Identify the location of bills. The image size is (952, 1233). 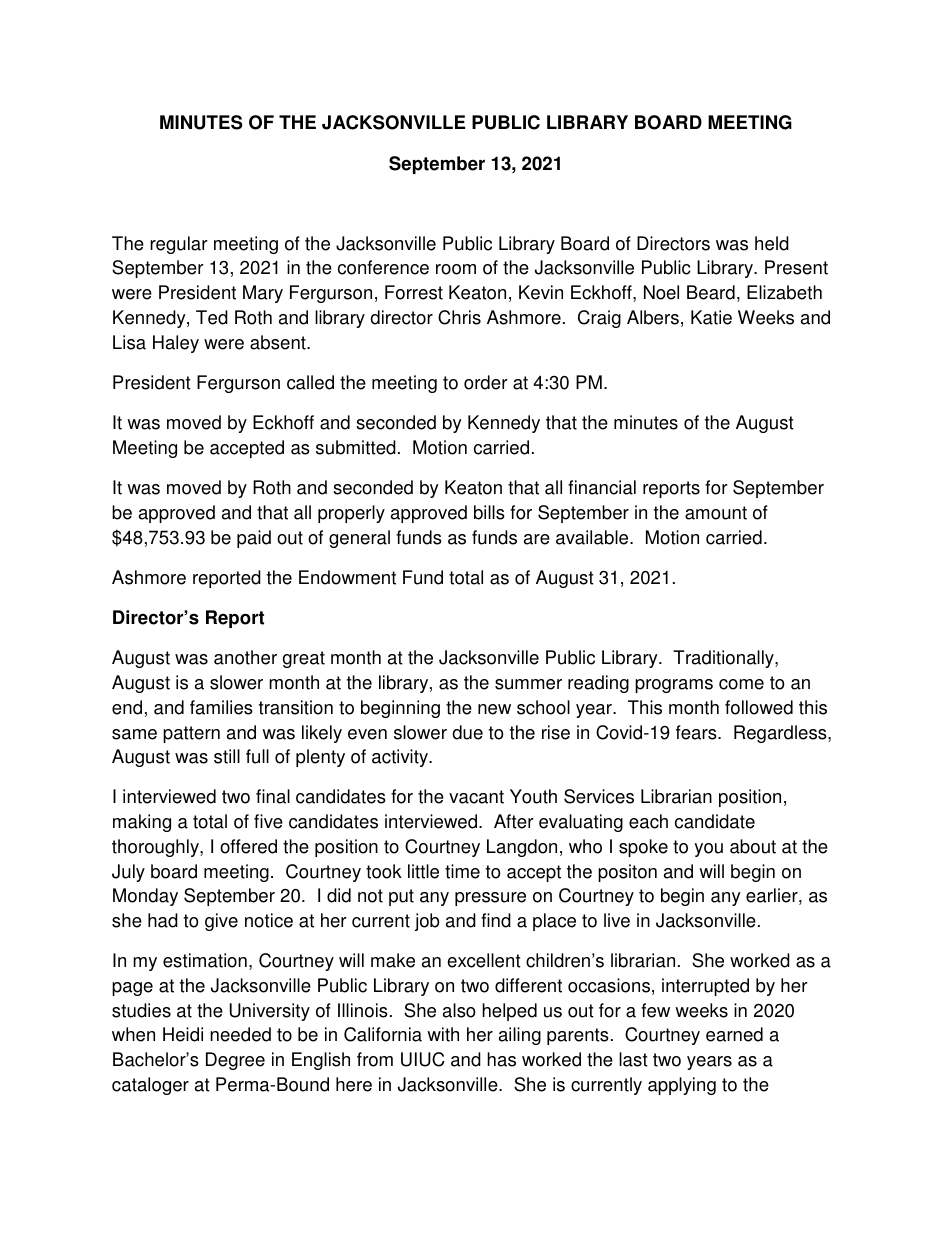
(489, 512).
